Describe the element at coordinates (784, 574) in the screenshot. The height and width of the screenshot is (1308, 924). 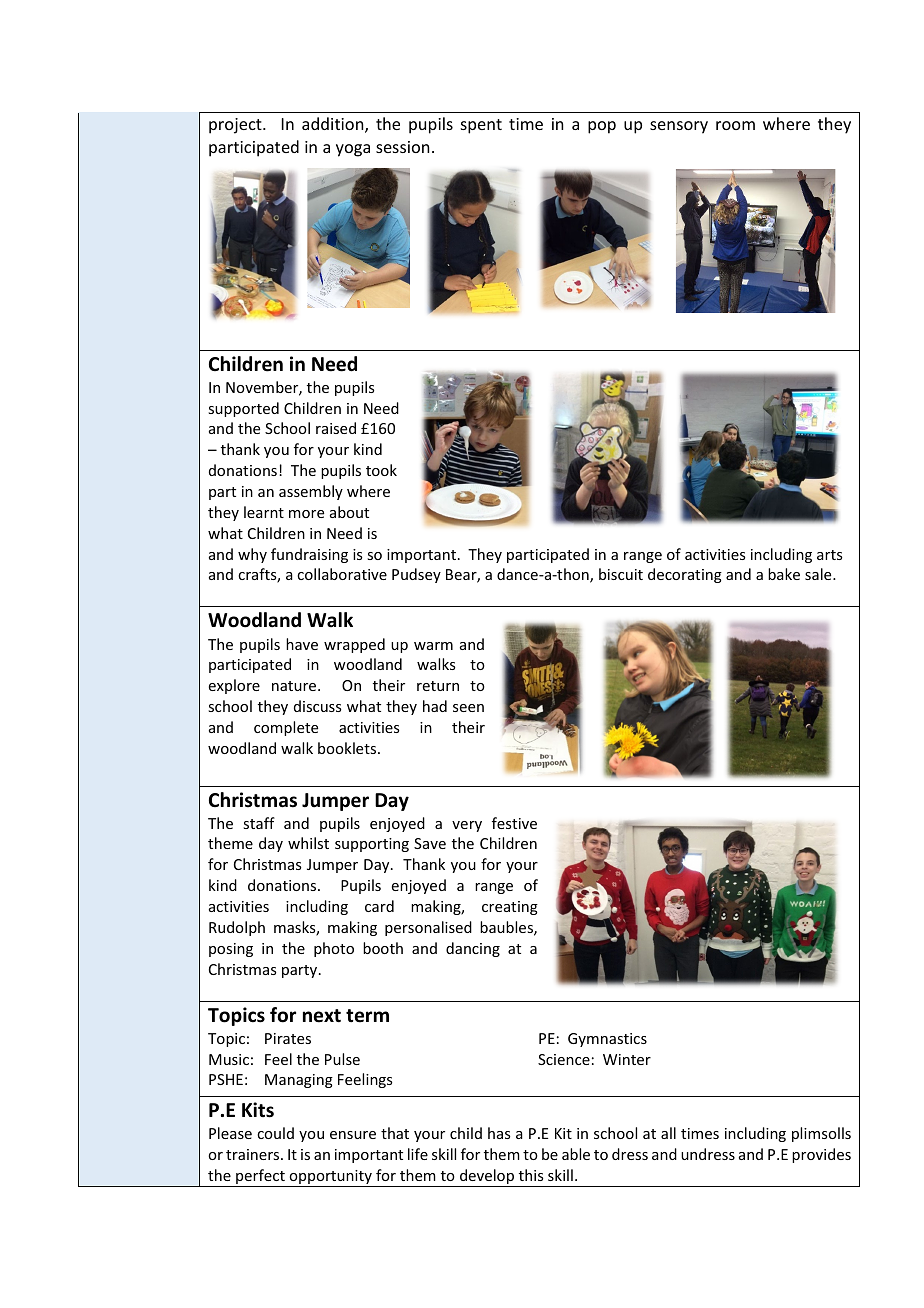
I see `bake` at that location.
